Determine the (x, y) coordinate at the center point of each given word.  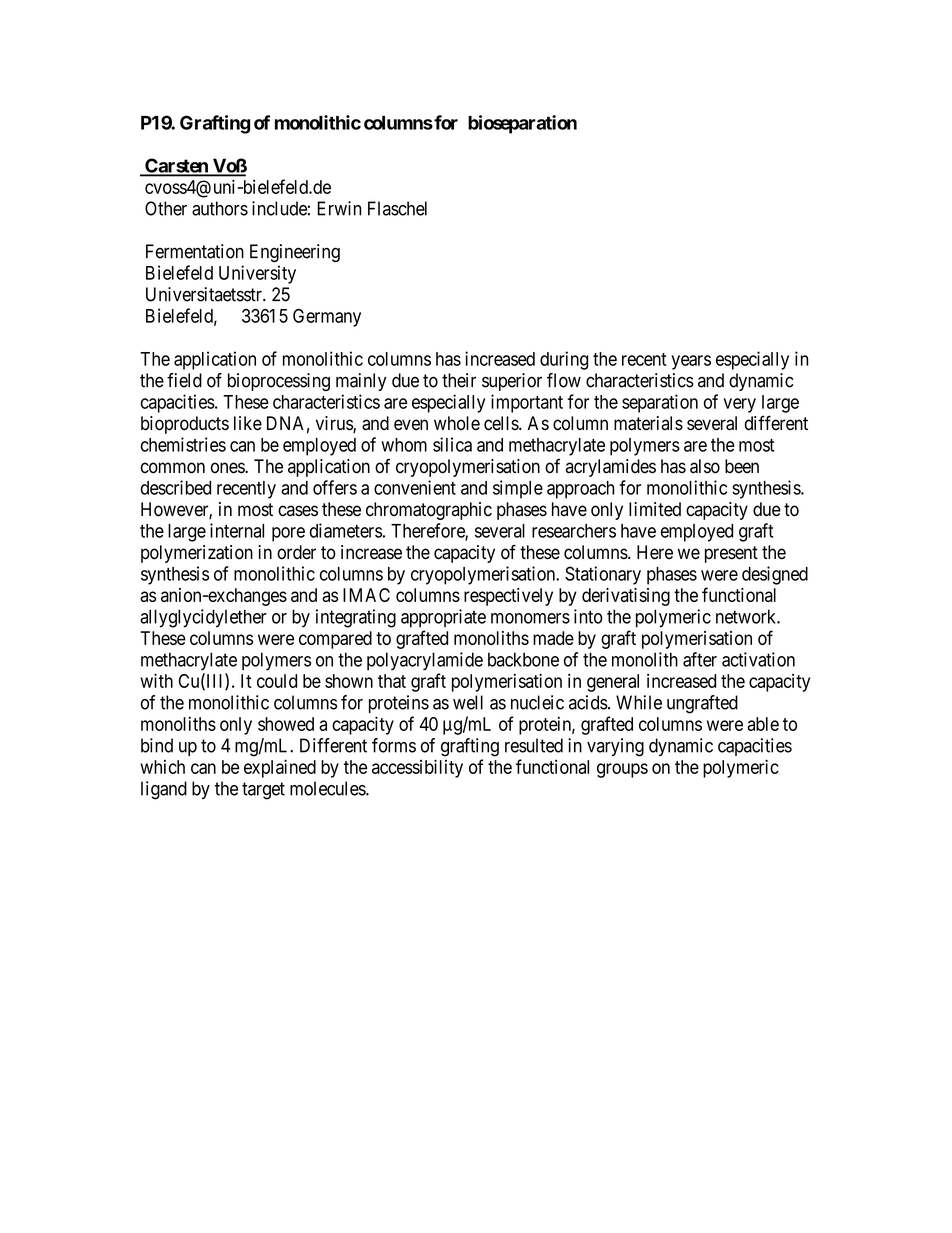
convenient (415, 487)
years (691, 362)
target (263, 791)
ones (228, 468)
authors (220, 208)
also (705, 466)
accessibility (417, 768)
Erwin (339, 208)
